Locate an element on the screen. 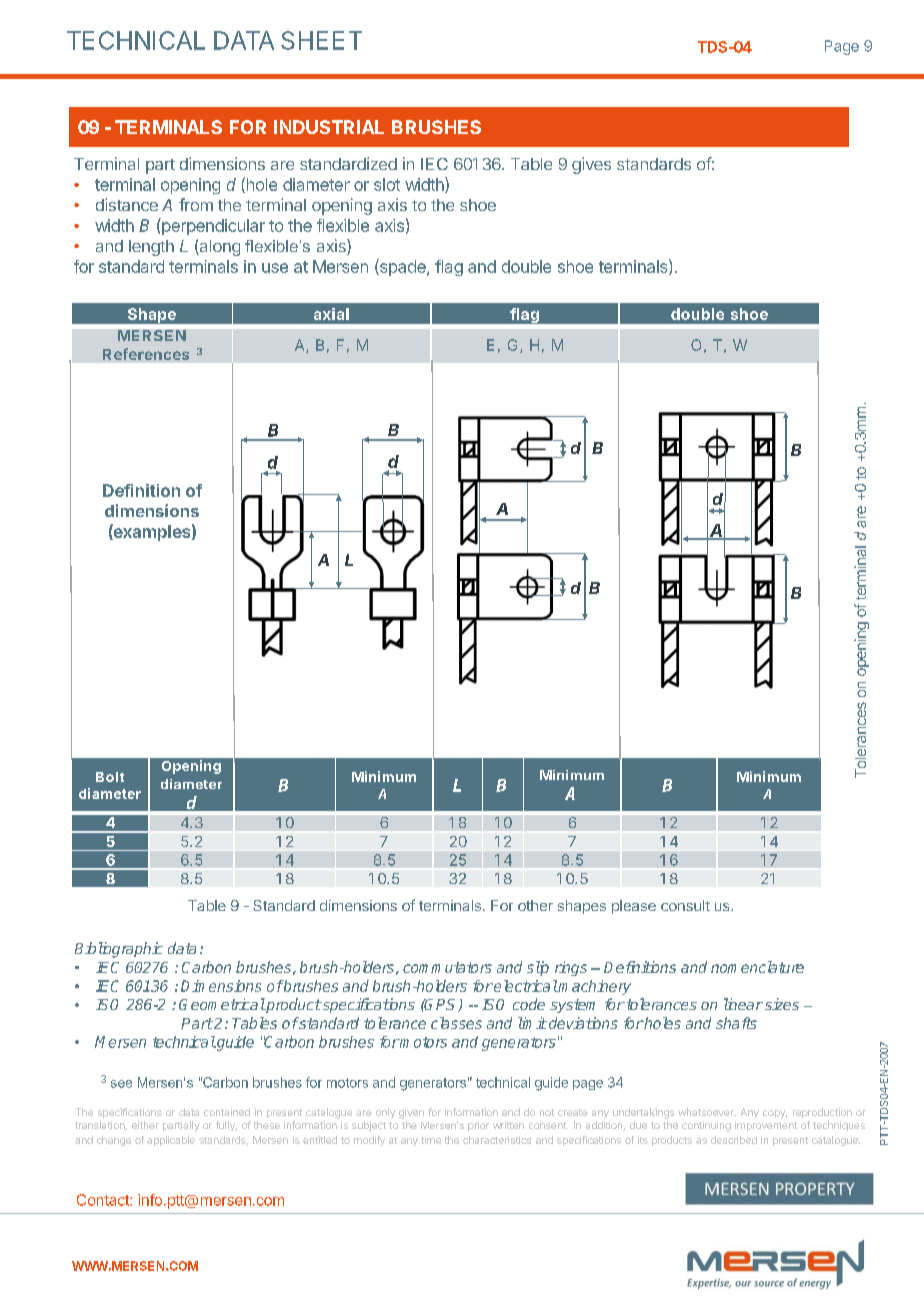 The image size is (924, 1308). please is located at coordinates (634, 907).
